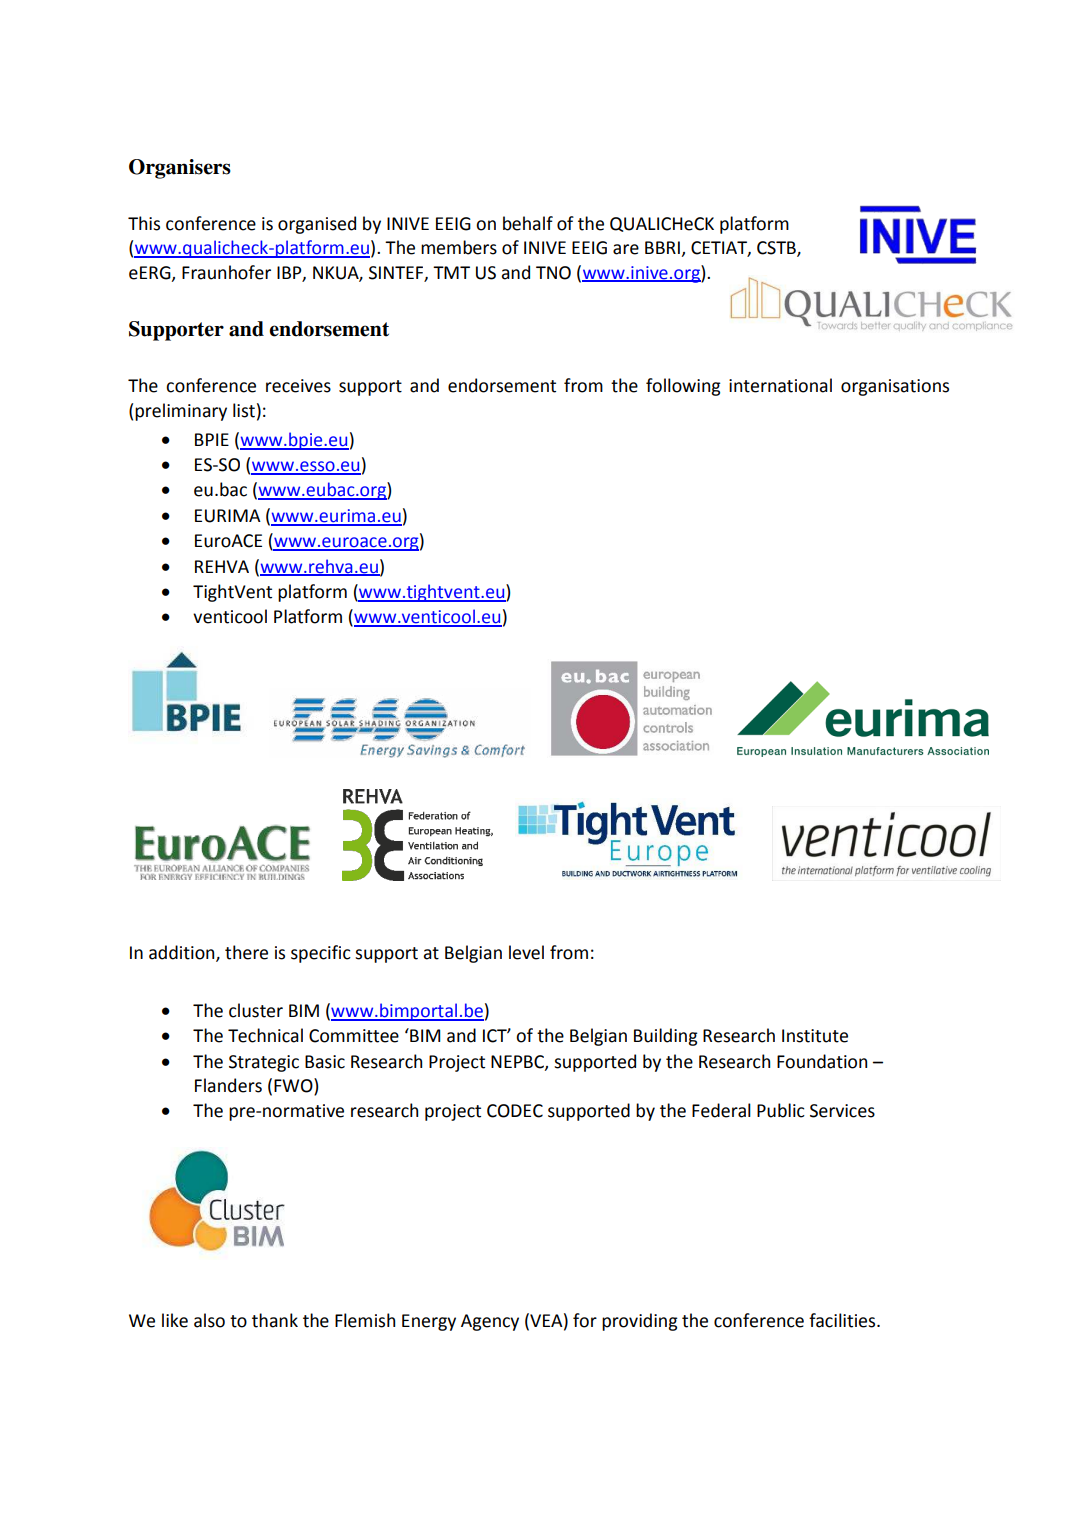  Describe the element at coordinates (526, 952) in the image. I see `level` at that location.
